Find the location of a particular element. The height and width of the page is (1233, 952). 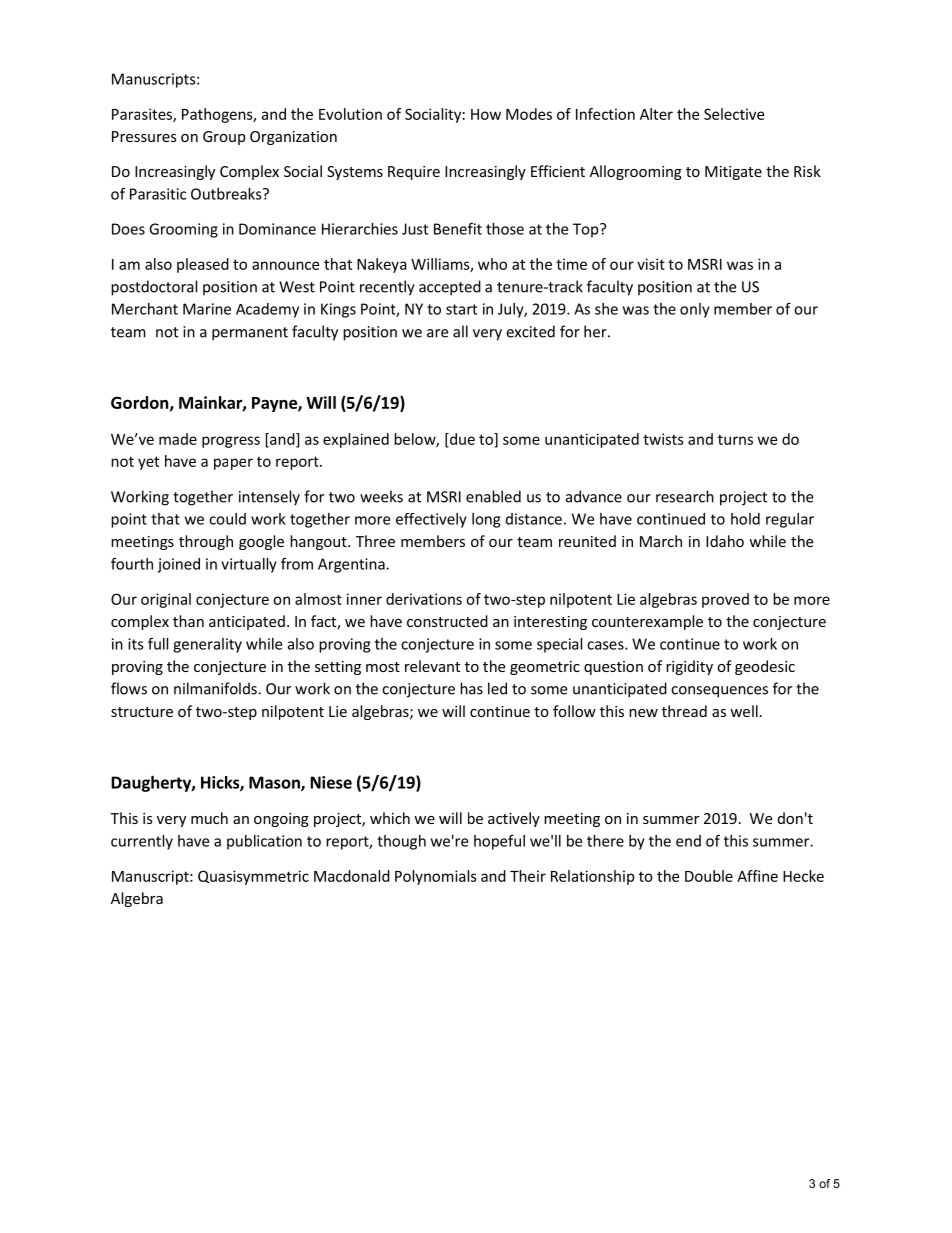

proved is located at coordinates (725, 600).
